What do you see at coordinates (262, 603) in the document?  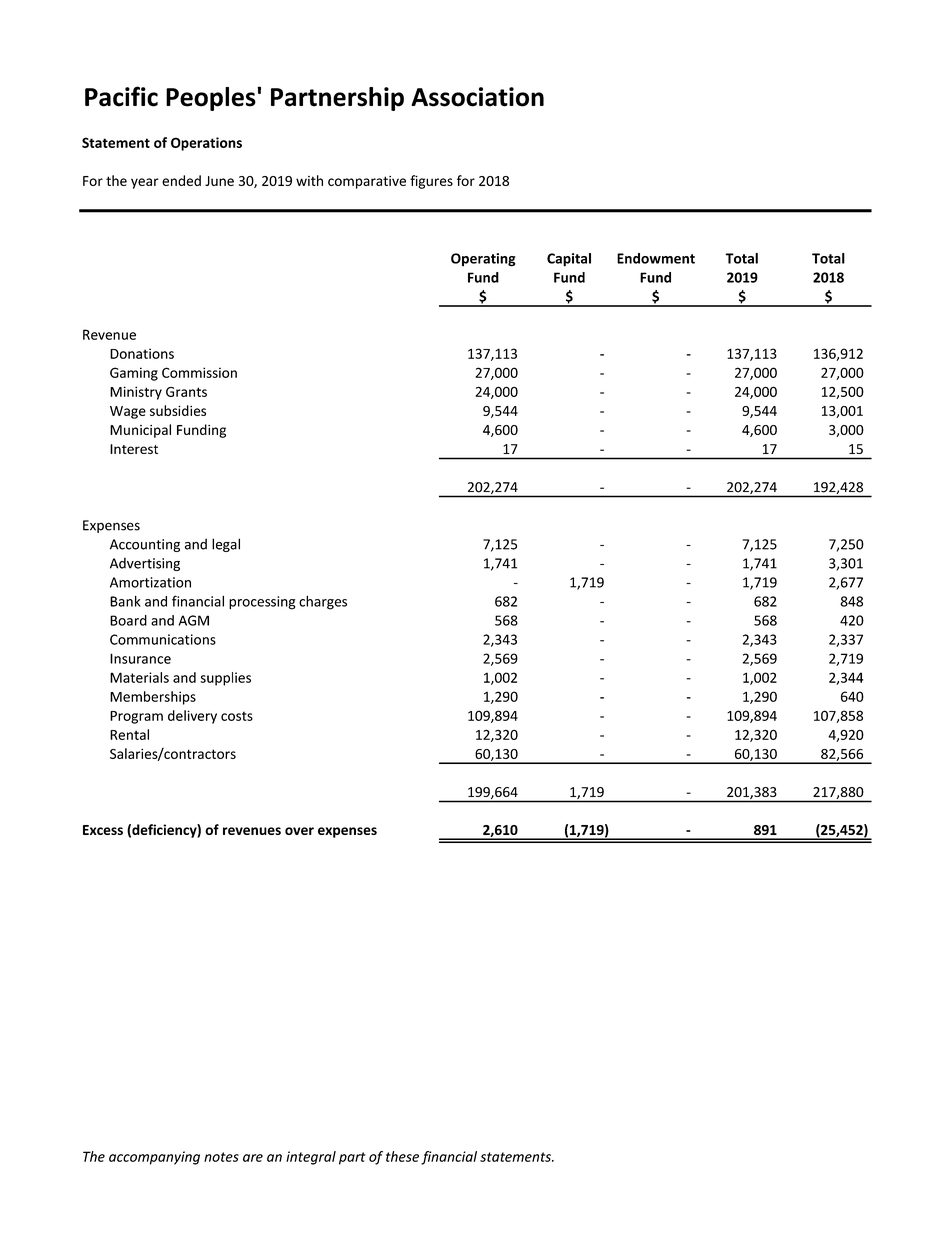 I see `processing` at bounding box center [262, 603].
